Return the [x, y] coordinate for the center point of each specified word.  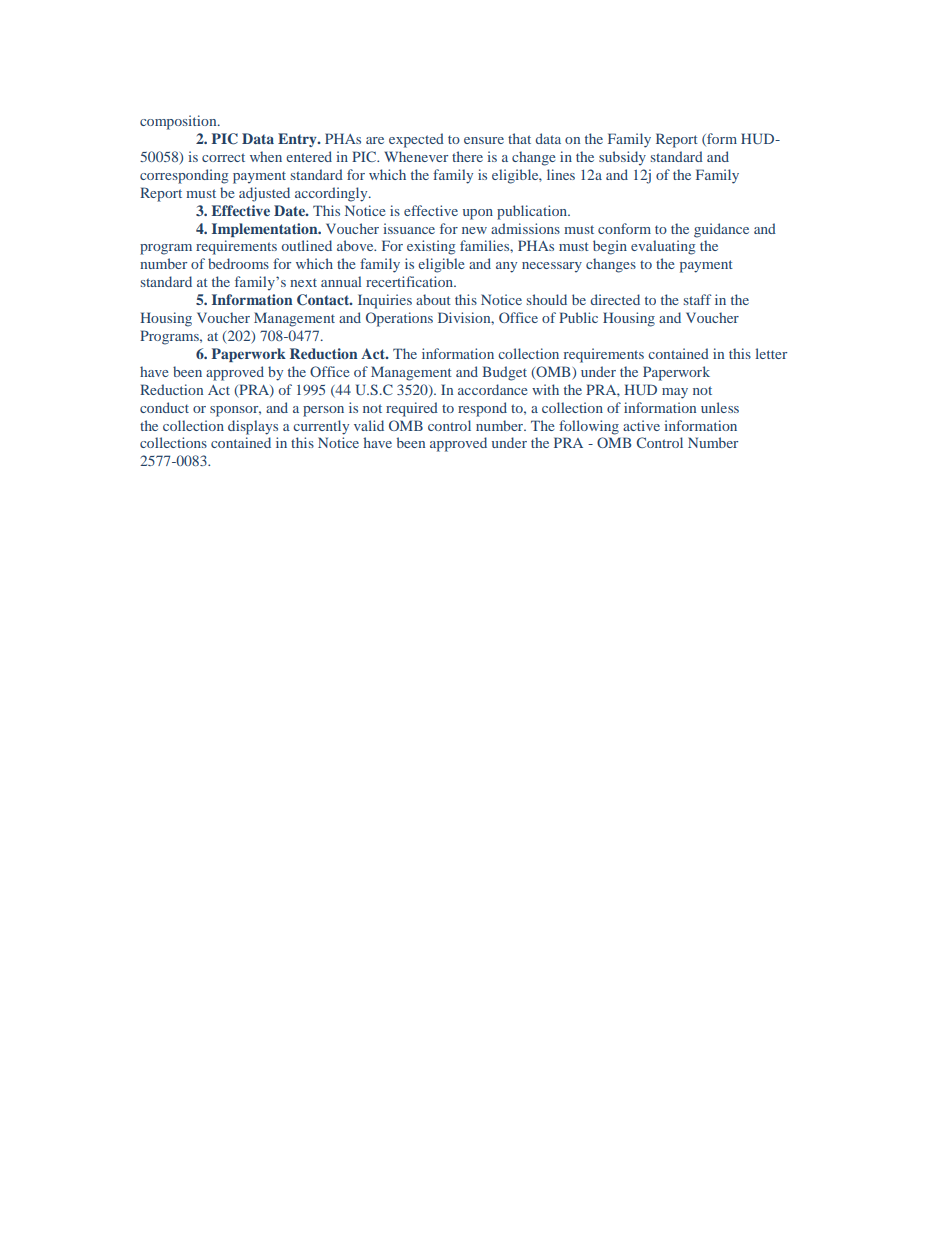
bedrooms [238, 263]
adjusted [264, 194]
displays [253, 427]
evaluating [663, 247]
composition [179, 122]
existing [431, 247]
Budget [504, 373]
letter [771, 353]
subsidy [622, 158]
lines [561, 174]
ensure [484, 140]
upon [478, 214]
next [303, 282]
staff [698, 299]
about [433, 299]
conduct [164, 407]
